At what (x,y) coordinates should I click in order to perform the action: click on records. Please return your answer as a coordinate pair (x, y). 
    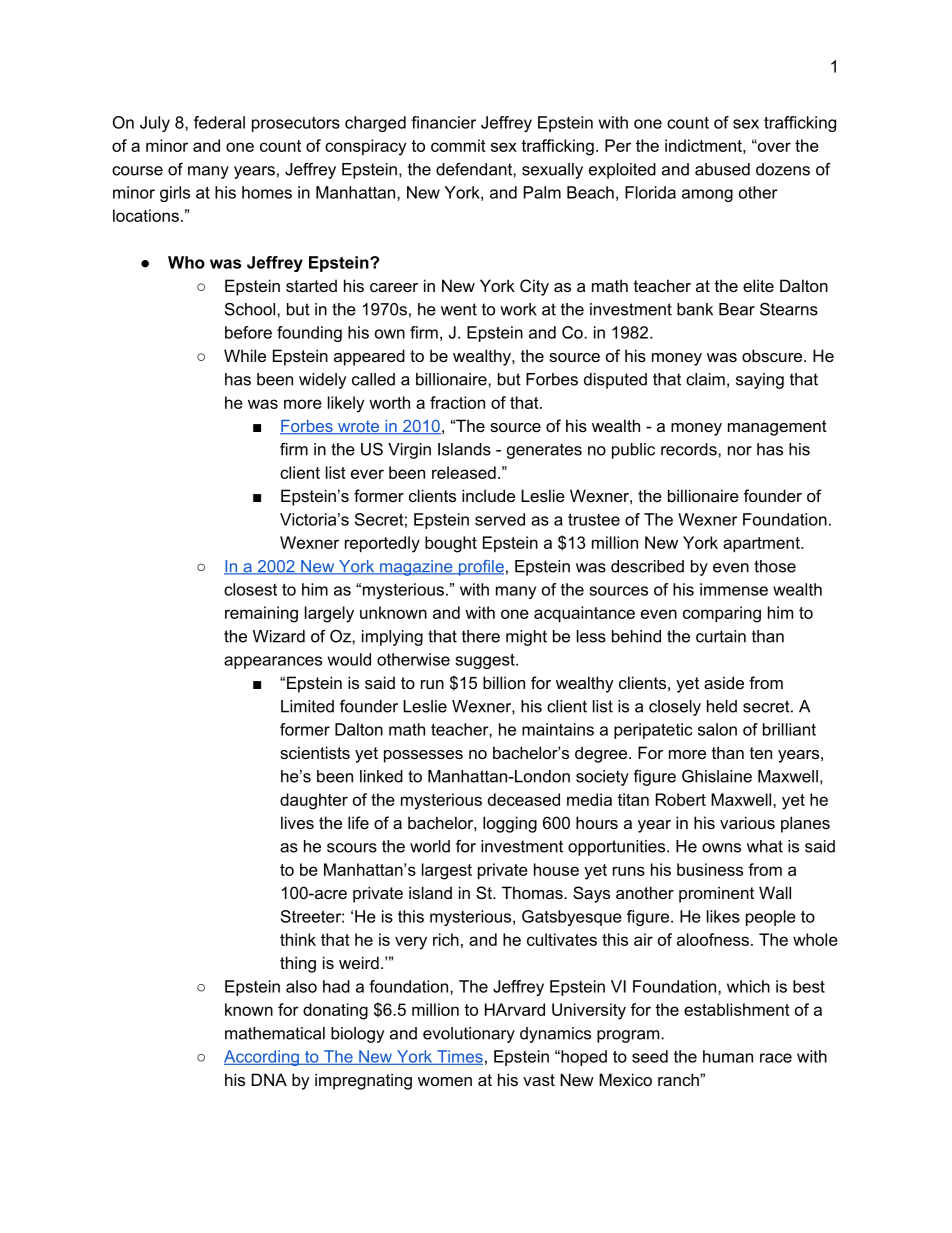
    Looking at the image, I should click on (690, 449).
